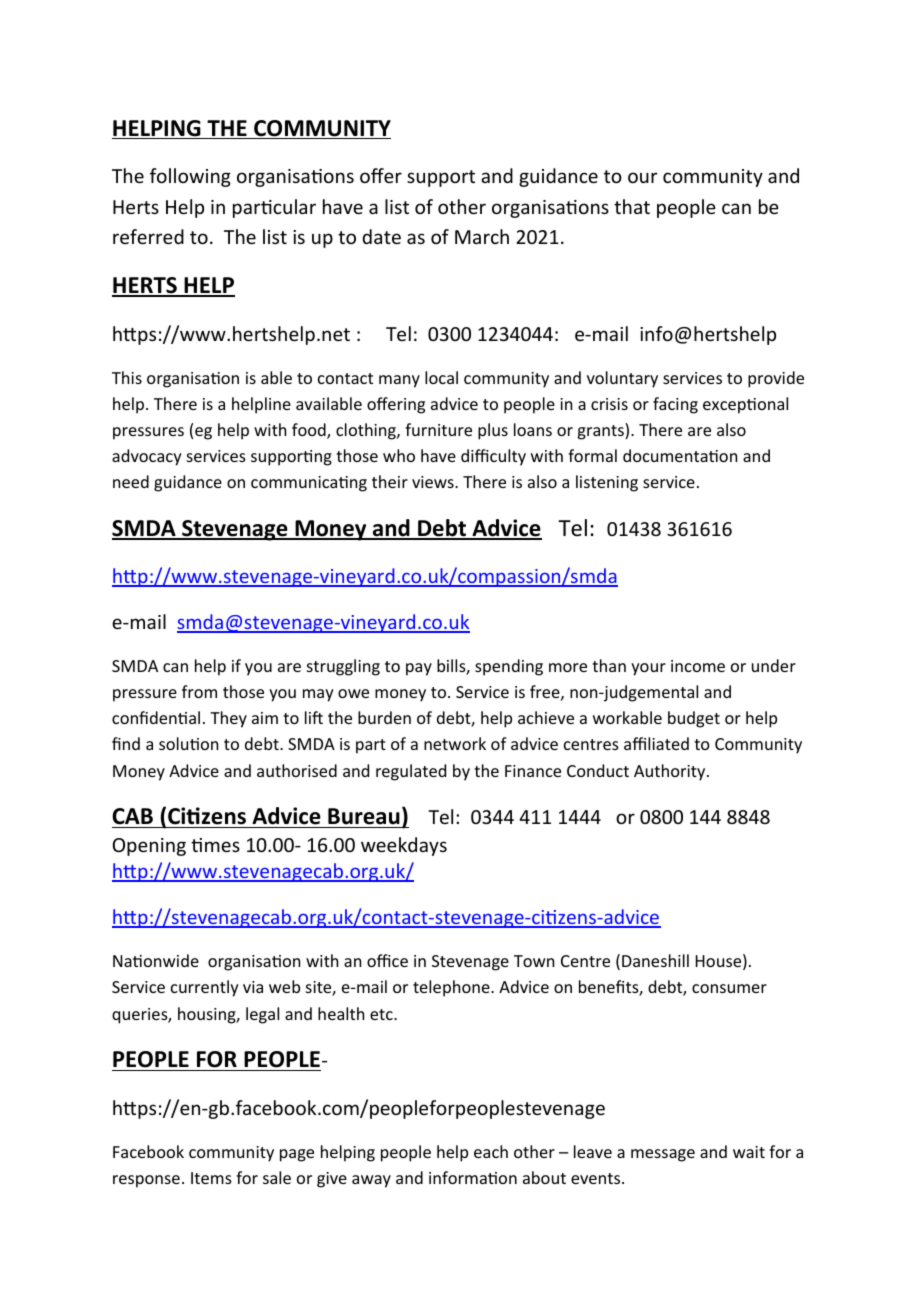 The image size is (924, 1308). What do you see at coordinates (190, 177) in the screenshot?
I see `following` at bounding box center [190, 177].
